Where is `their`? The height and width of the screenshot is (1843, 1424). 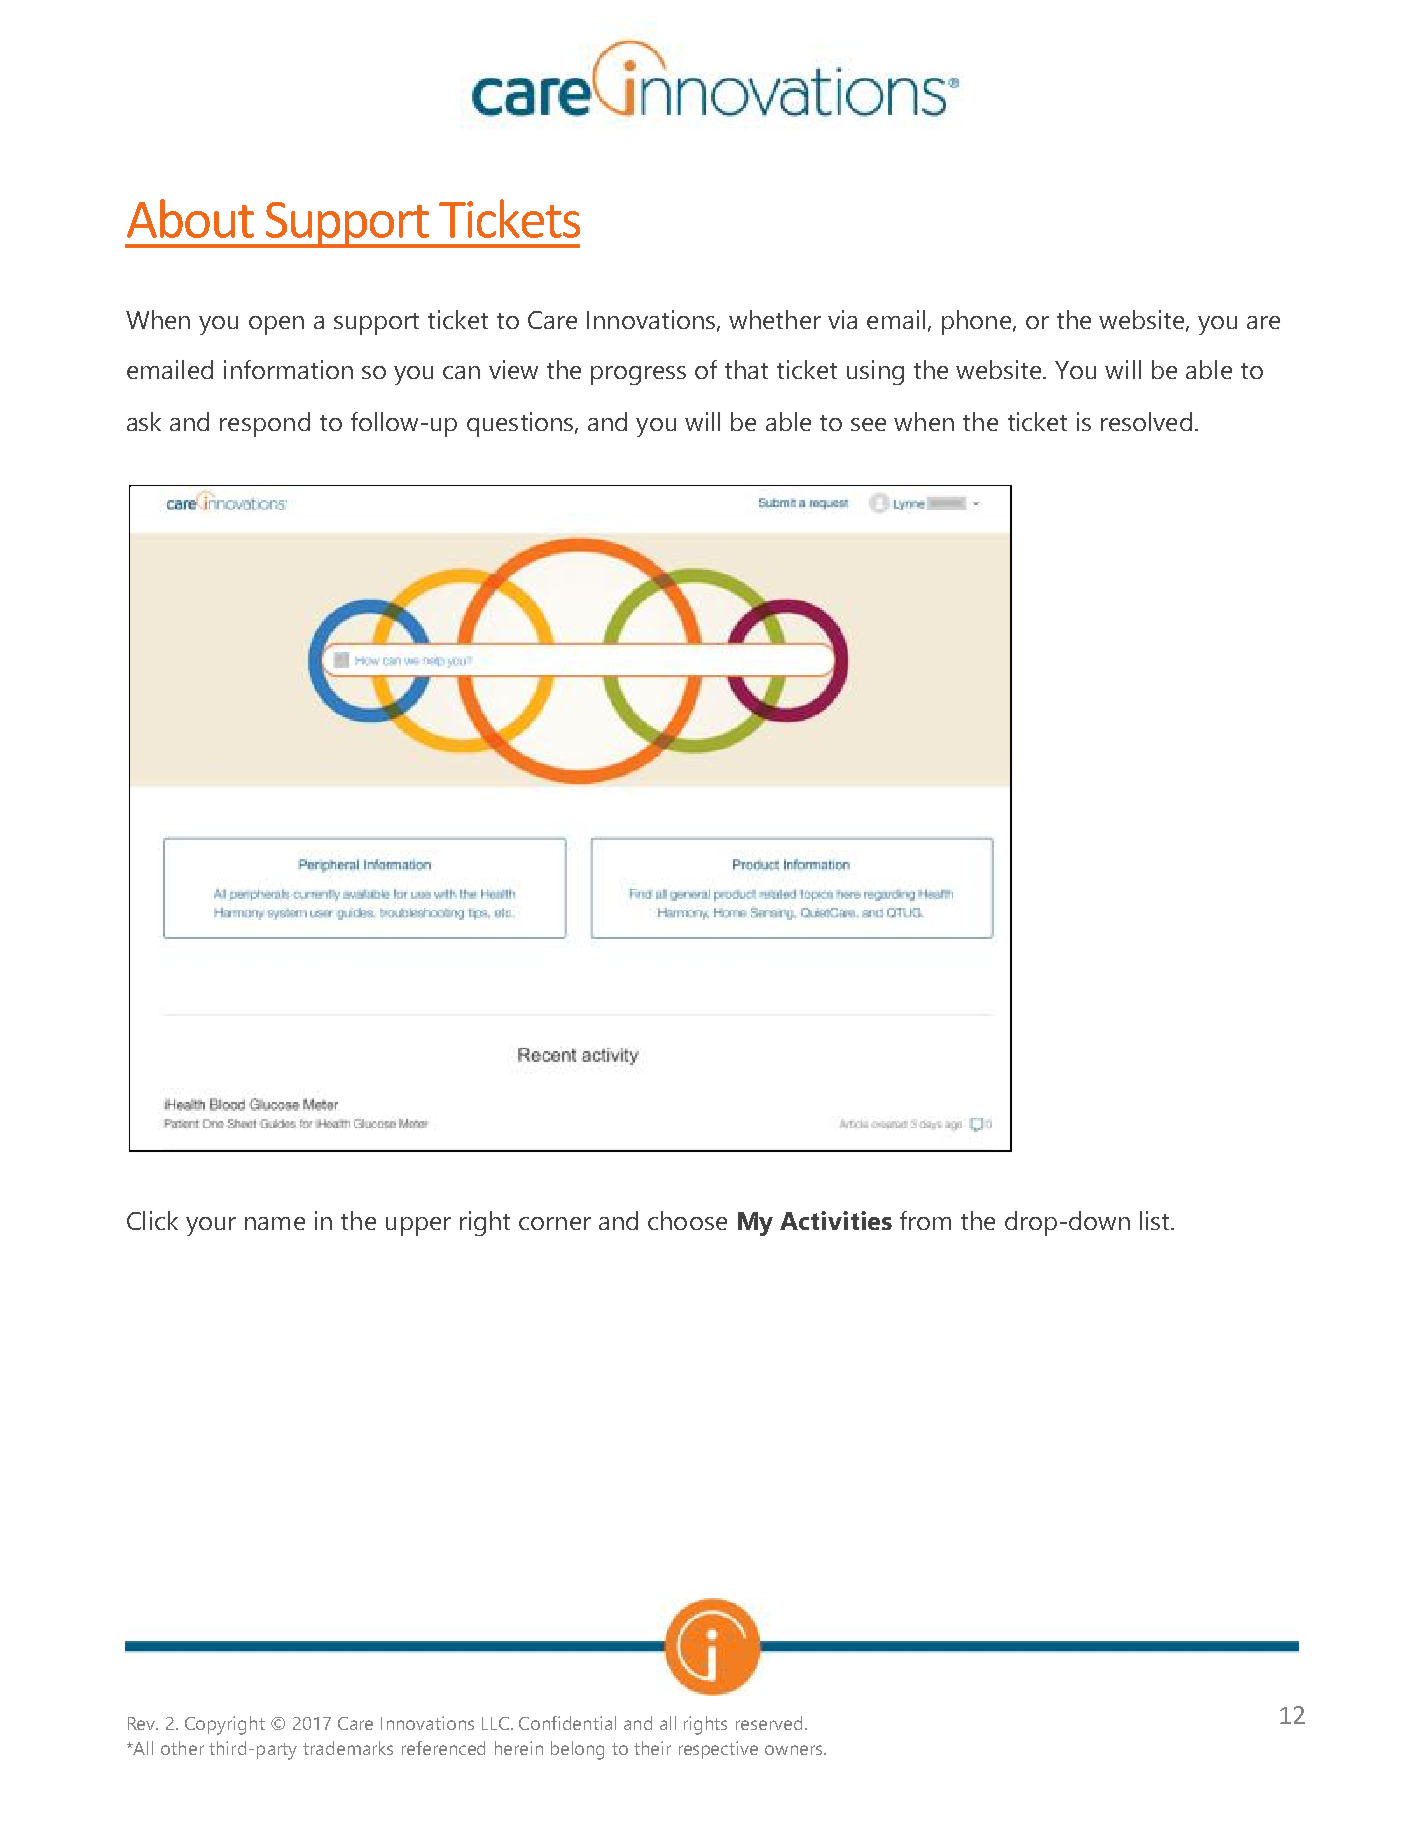
their is located at coordinates (652, 1748).
